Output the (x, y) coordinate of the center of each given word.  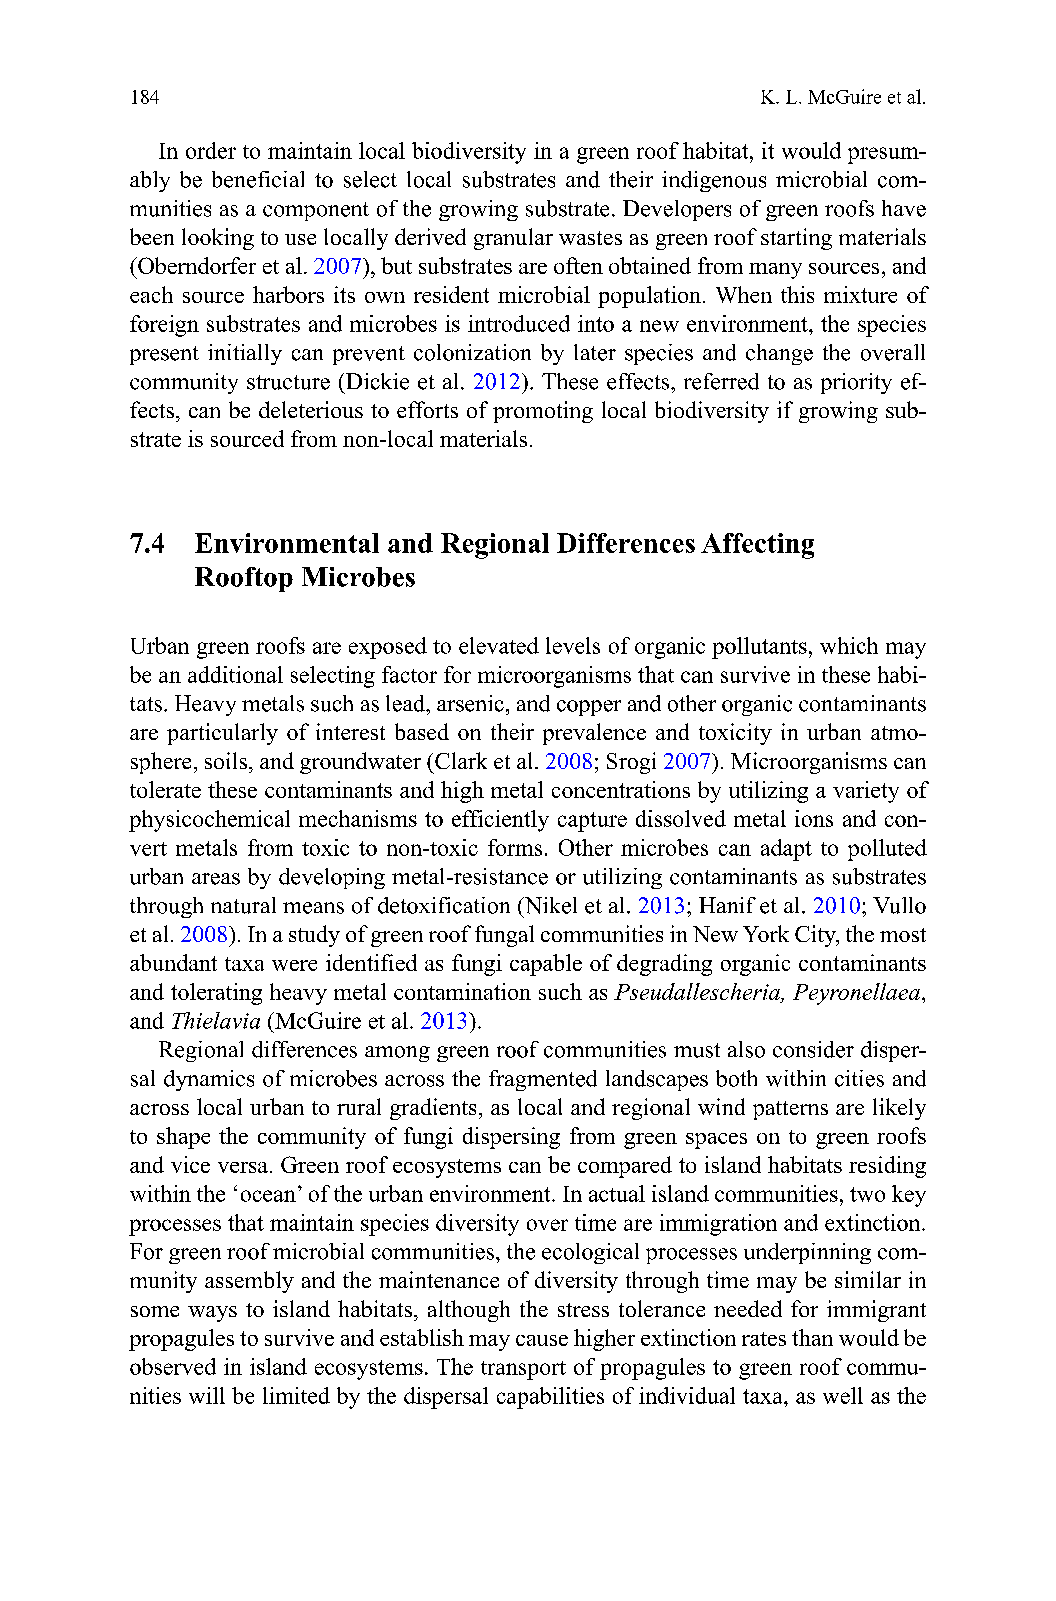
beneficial (258, 179)
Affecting (757, 546)
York (766, 933)
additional (235, 674)
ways (212, 1314)
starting (796, 239)
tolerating (216, 994)
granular (513, 239)
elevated (499, 645)
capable (546, 965)
